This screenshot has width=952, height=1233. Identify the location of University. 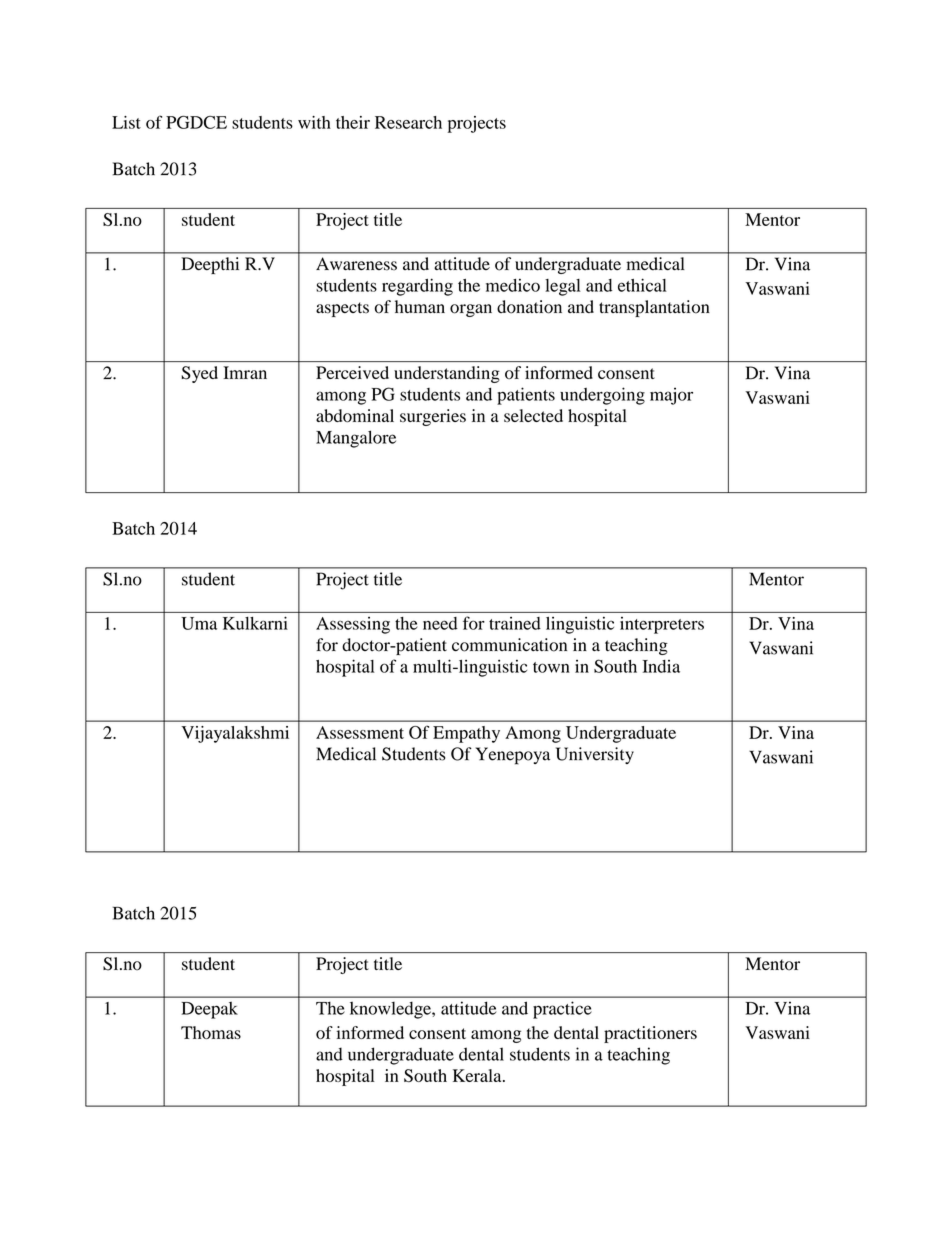
(595, 755).
